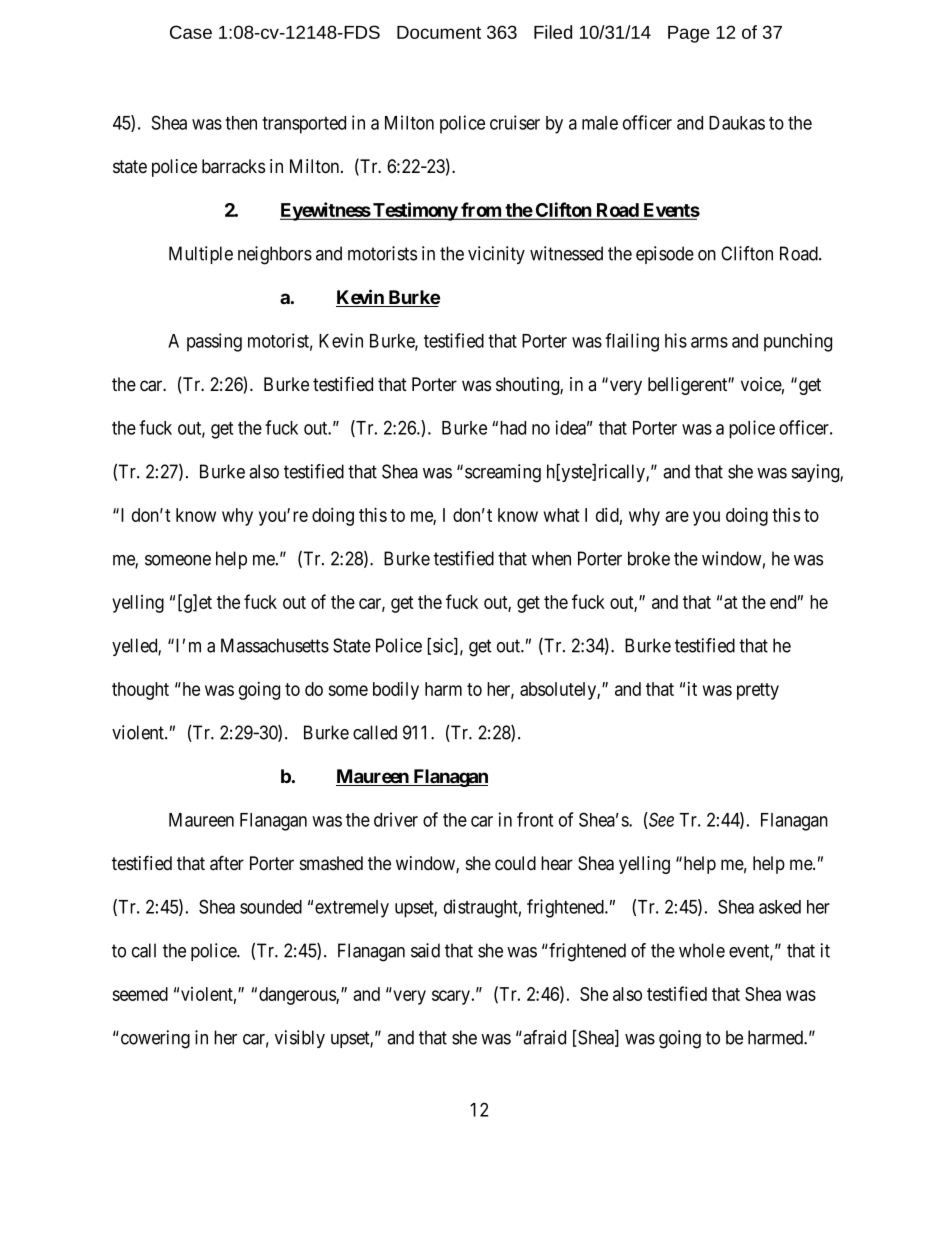 The width and height of the screenshot is (952, 1233). What do you see at coordinates (439, 32) in the screenshot?
I see `Document` at bounding box center [439, 32].
